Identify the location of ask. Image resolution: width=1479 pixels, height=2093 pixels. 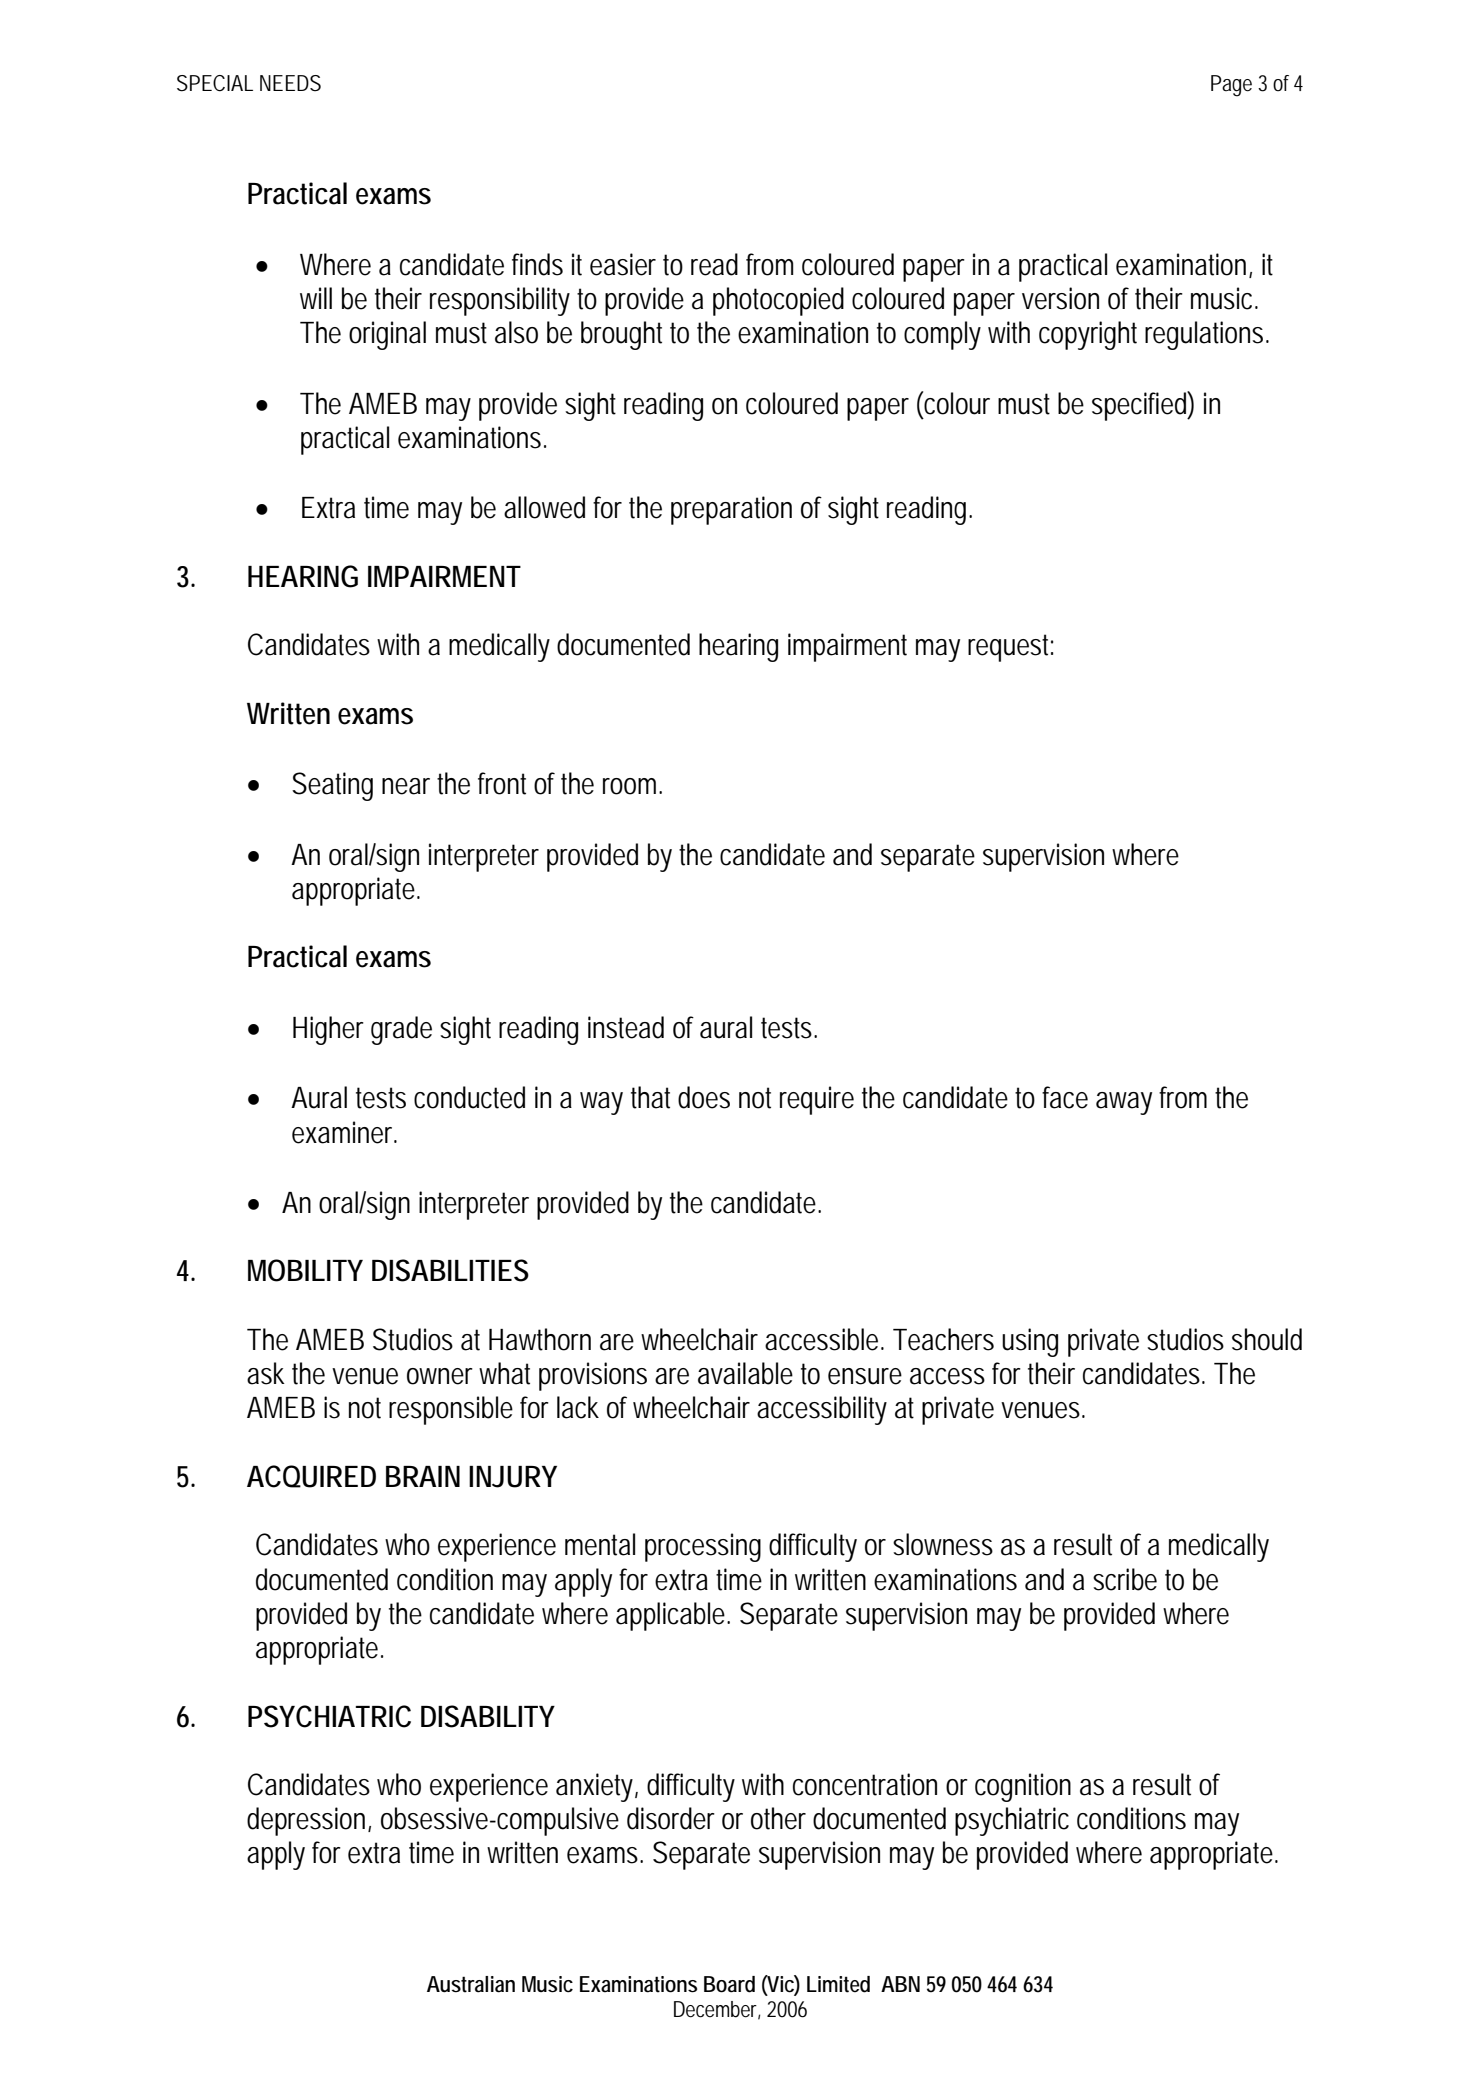
(266, 1373).
